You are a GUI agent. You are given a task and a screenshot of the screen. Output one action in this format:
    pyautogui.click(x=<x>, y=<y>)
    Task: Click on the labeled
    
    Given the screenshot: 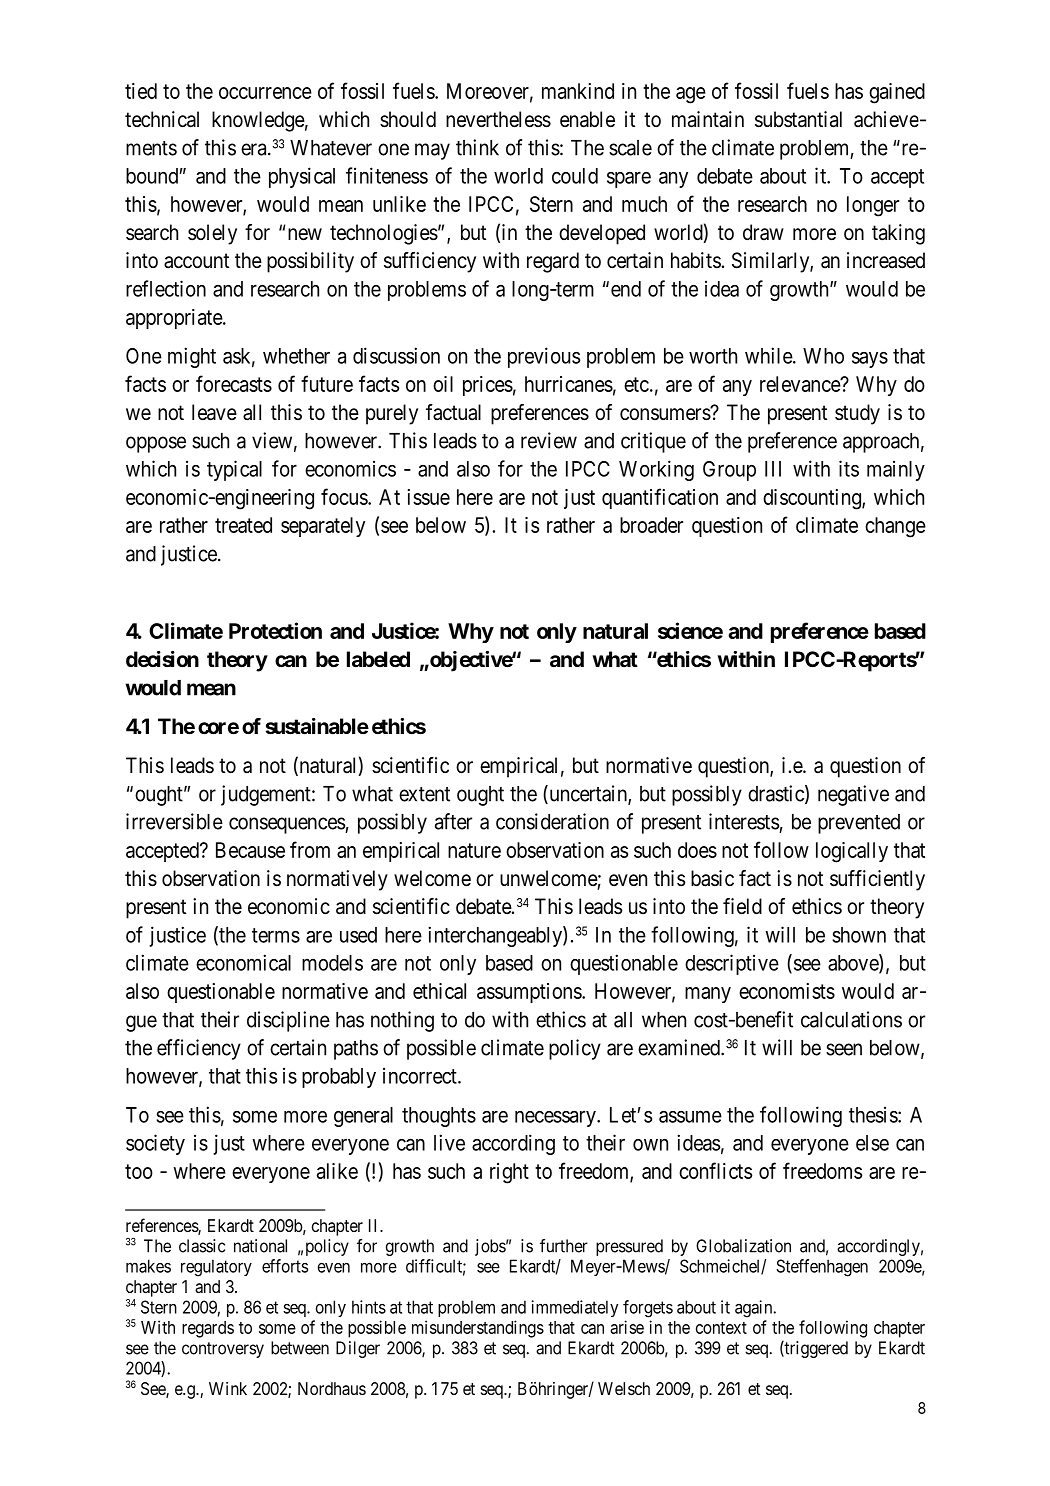 What is the action you would take?
    pyautogui.click(x=378, y=659)
